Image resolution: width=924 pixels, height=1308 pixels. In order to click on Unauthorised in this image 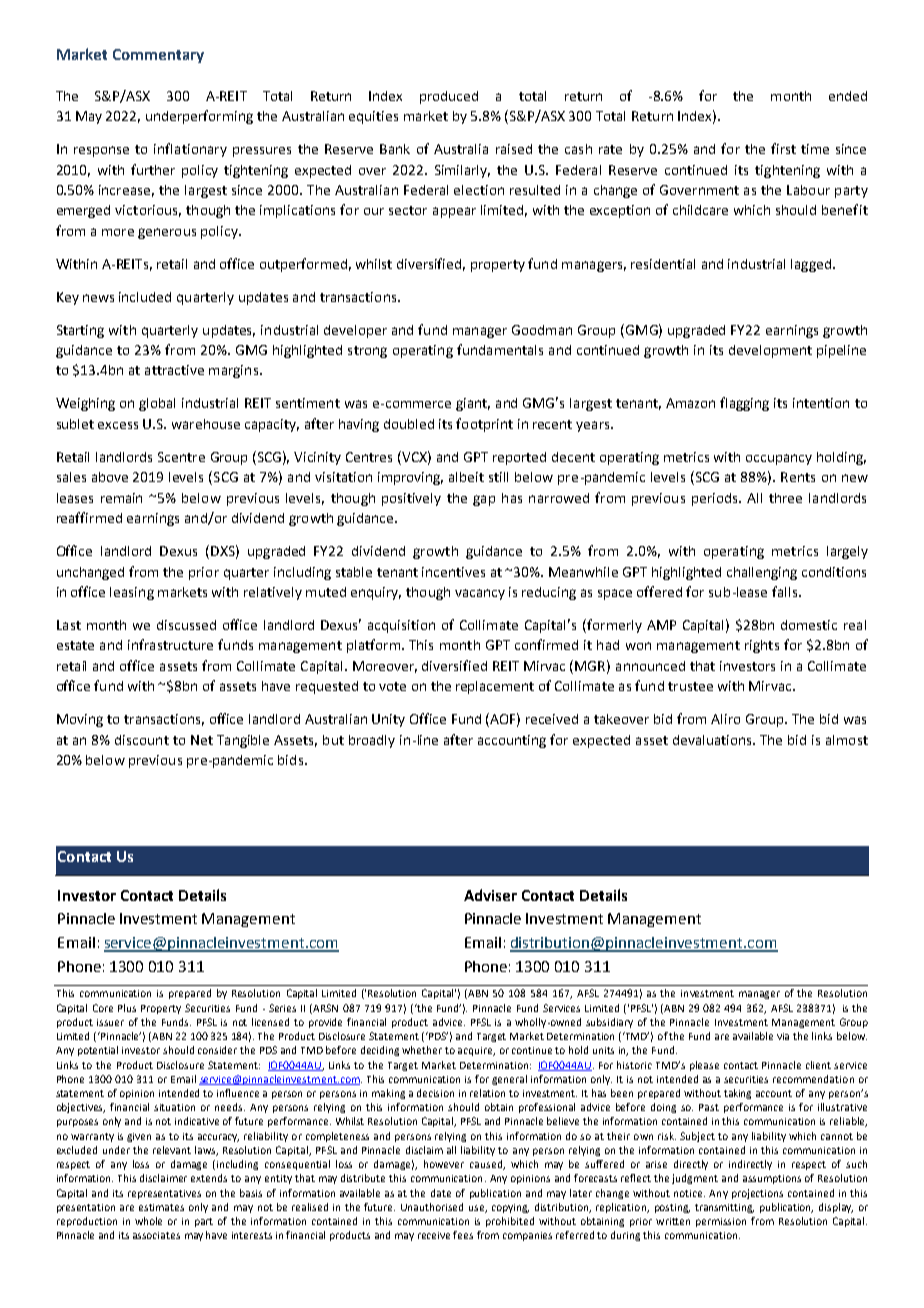, I will do `click(432, 1207)`.
